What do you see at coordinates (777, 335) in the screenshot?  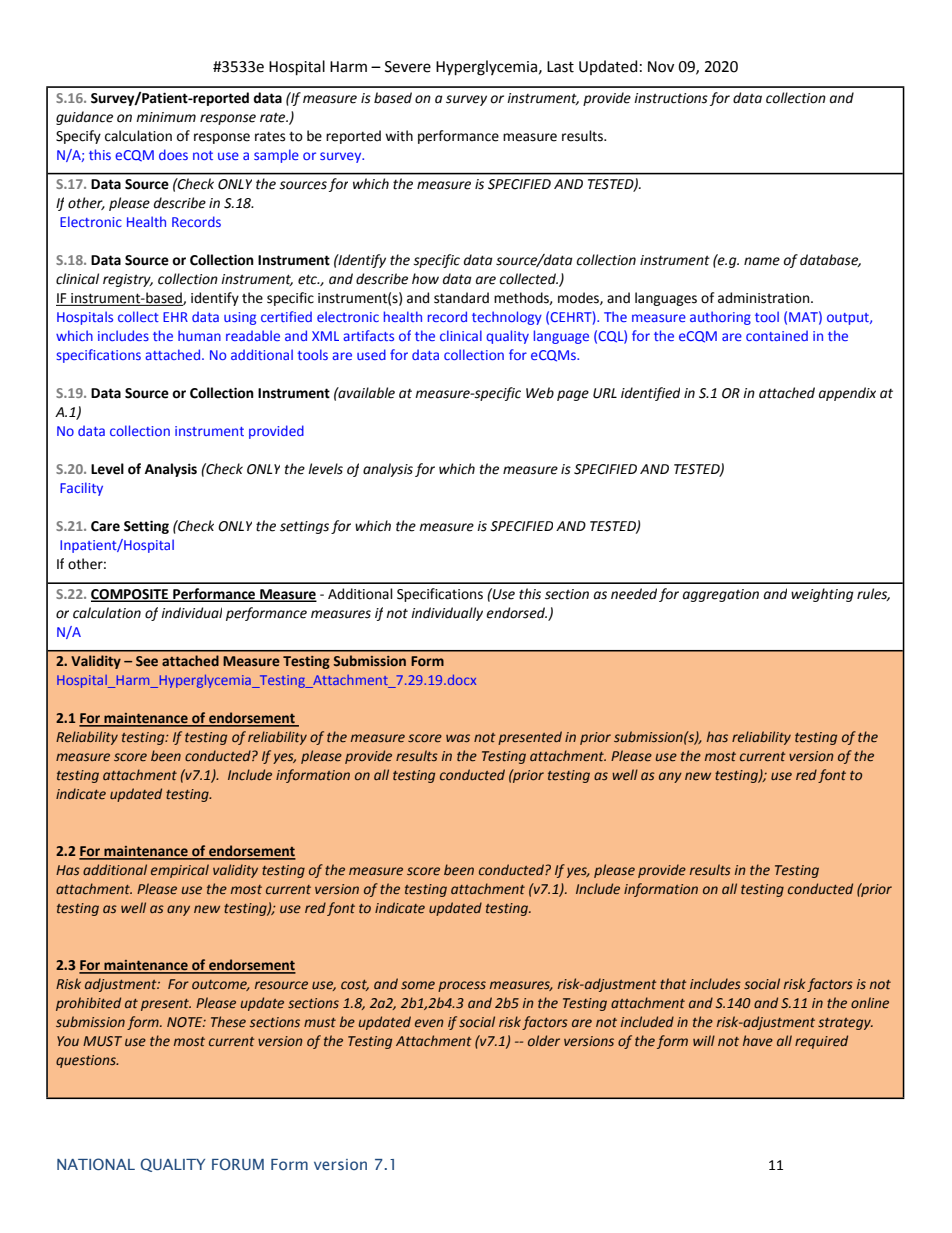 I see `contained` at bounding box center [777, 335].
